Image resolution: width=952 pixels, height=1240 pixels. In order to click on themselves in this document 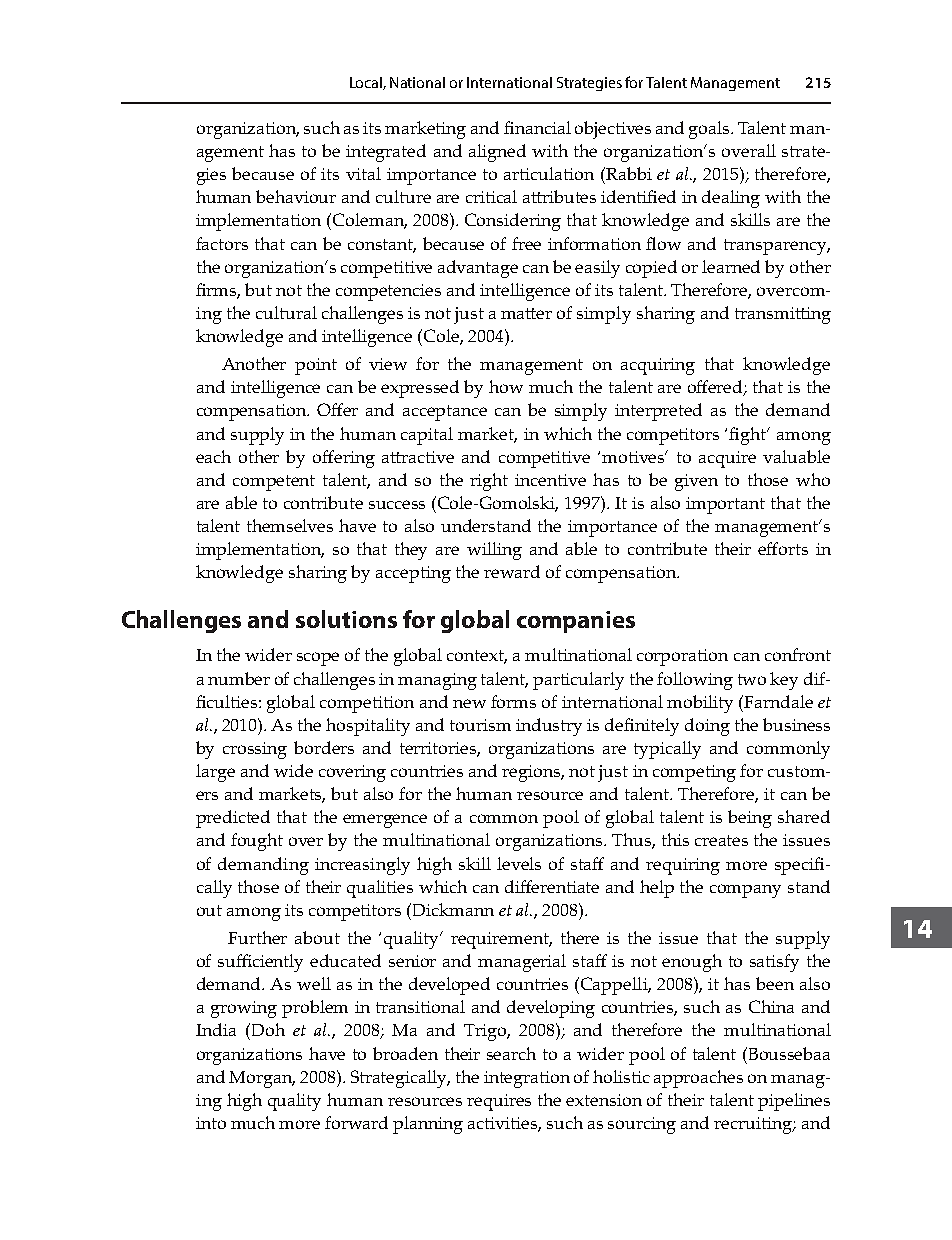, I will do `click(290, 525)`.
